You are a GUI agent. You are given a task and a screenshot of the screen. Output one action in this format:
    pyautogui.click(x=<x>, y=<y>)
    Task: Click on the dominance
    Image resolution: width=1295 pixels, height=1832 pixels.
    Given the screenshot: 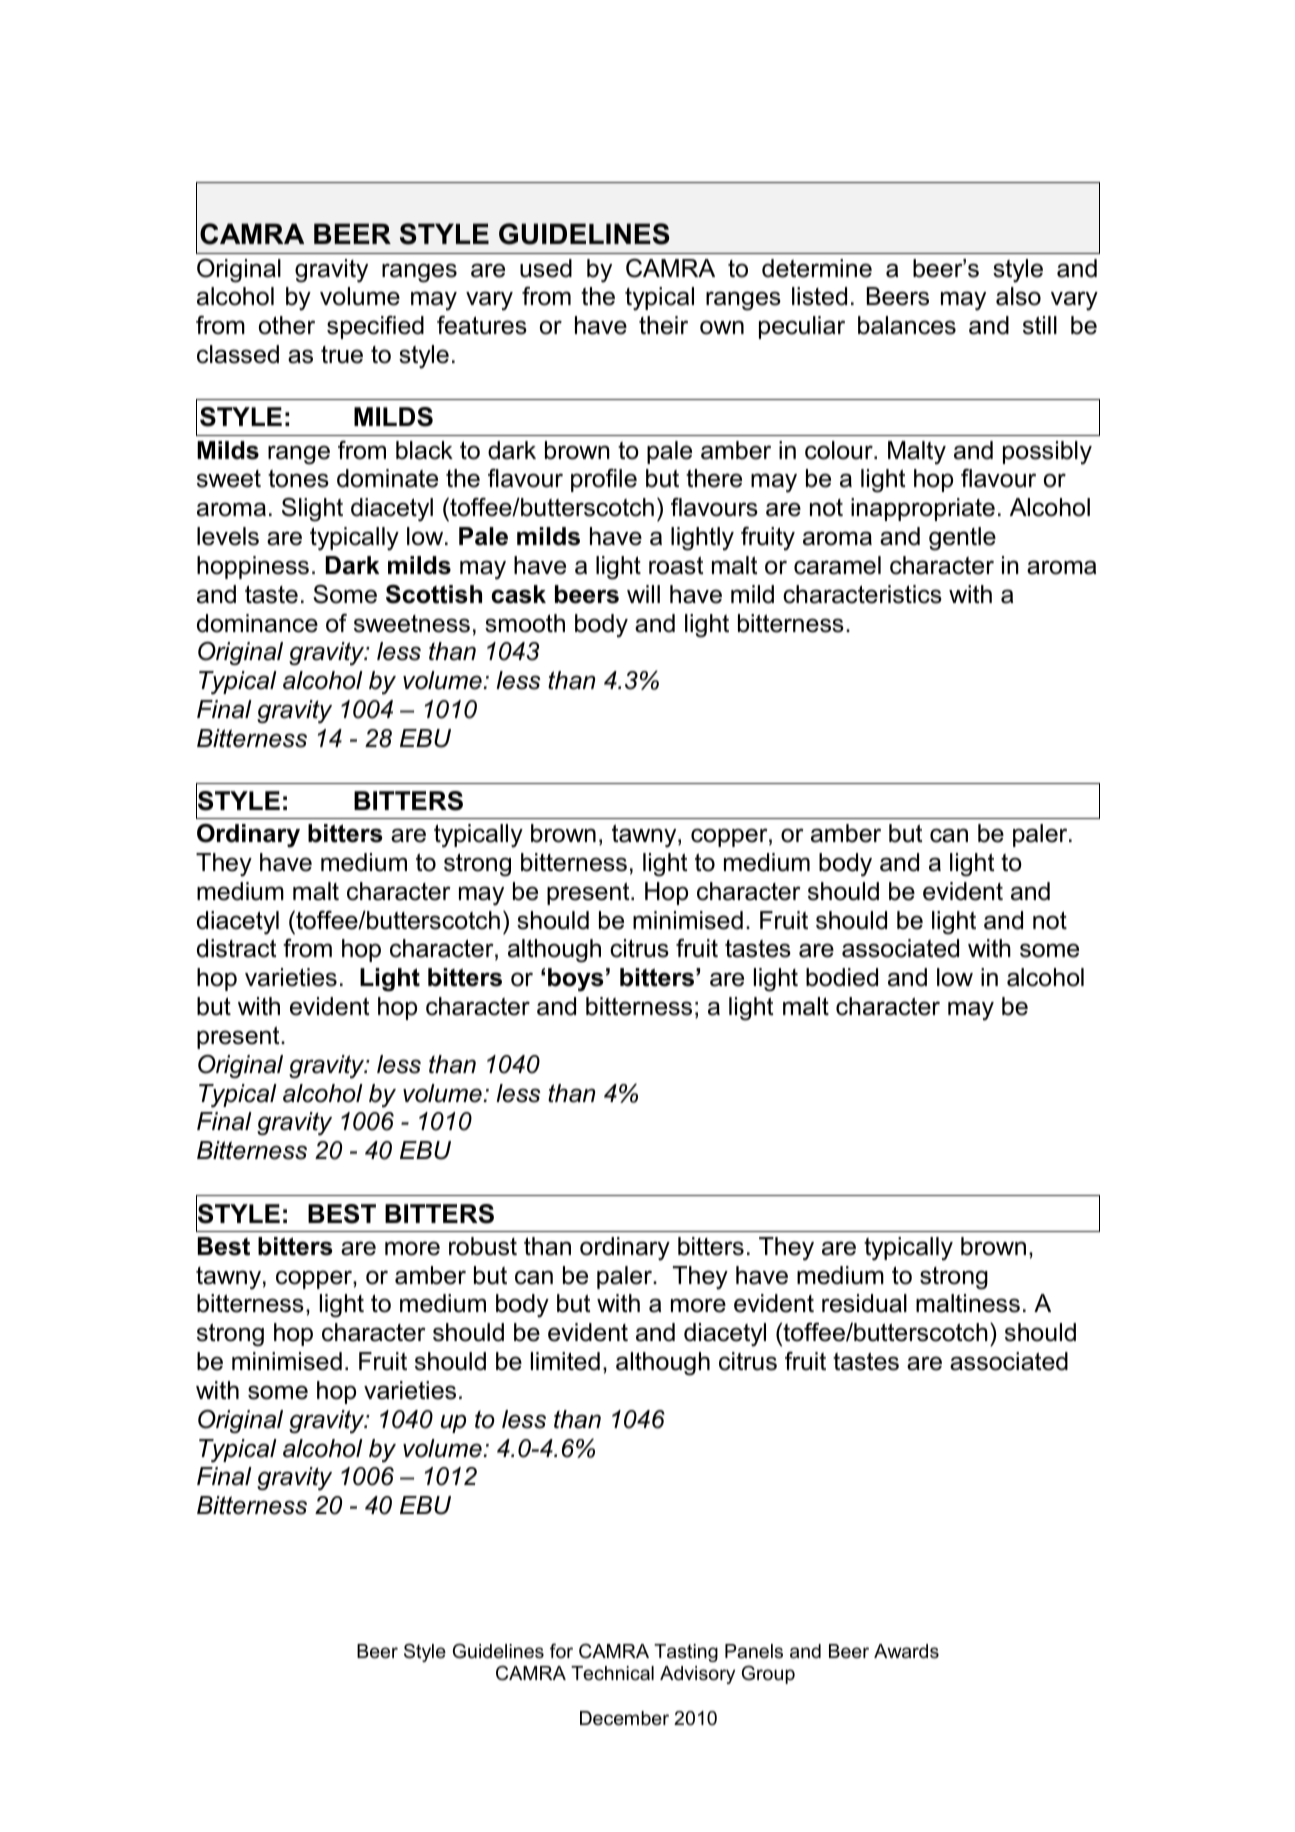 What is the action you would take?
    pyautogui.click(x=257, y=623)
